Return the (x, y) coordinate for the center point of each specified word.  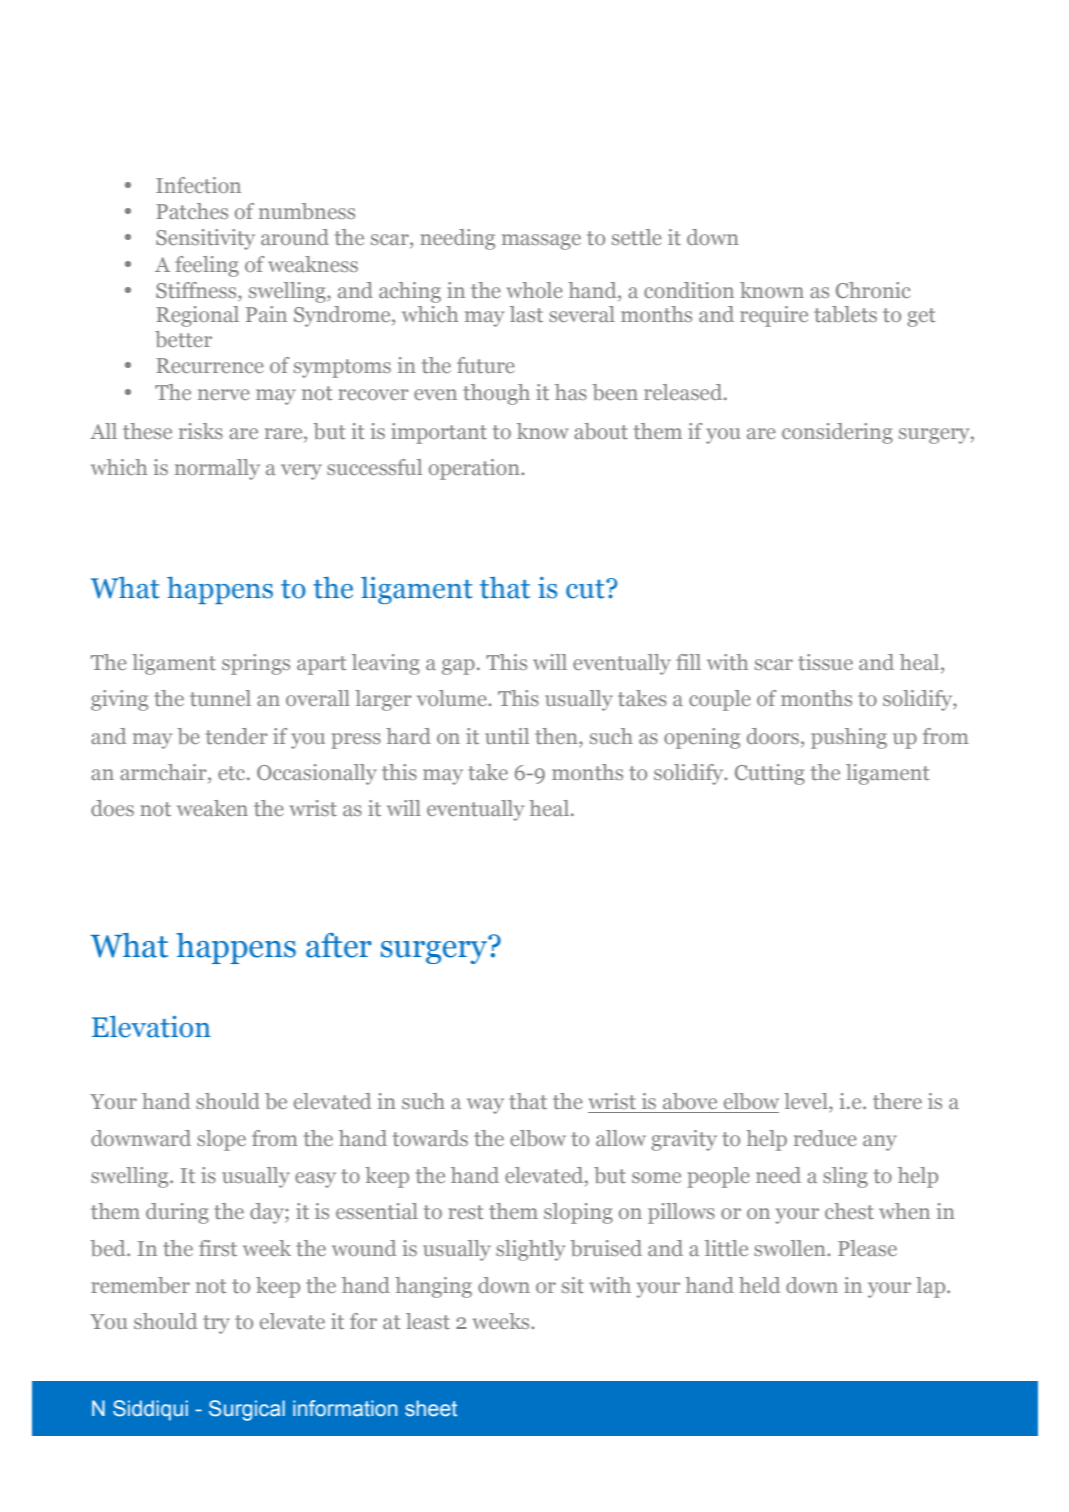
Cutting (770, 774)
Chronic (873, 290)
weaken (212, 808)
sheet (431, 1408)
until (507, 736)
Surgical (247, 1410)
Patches (192, 211)
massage (541, 242)
